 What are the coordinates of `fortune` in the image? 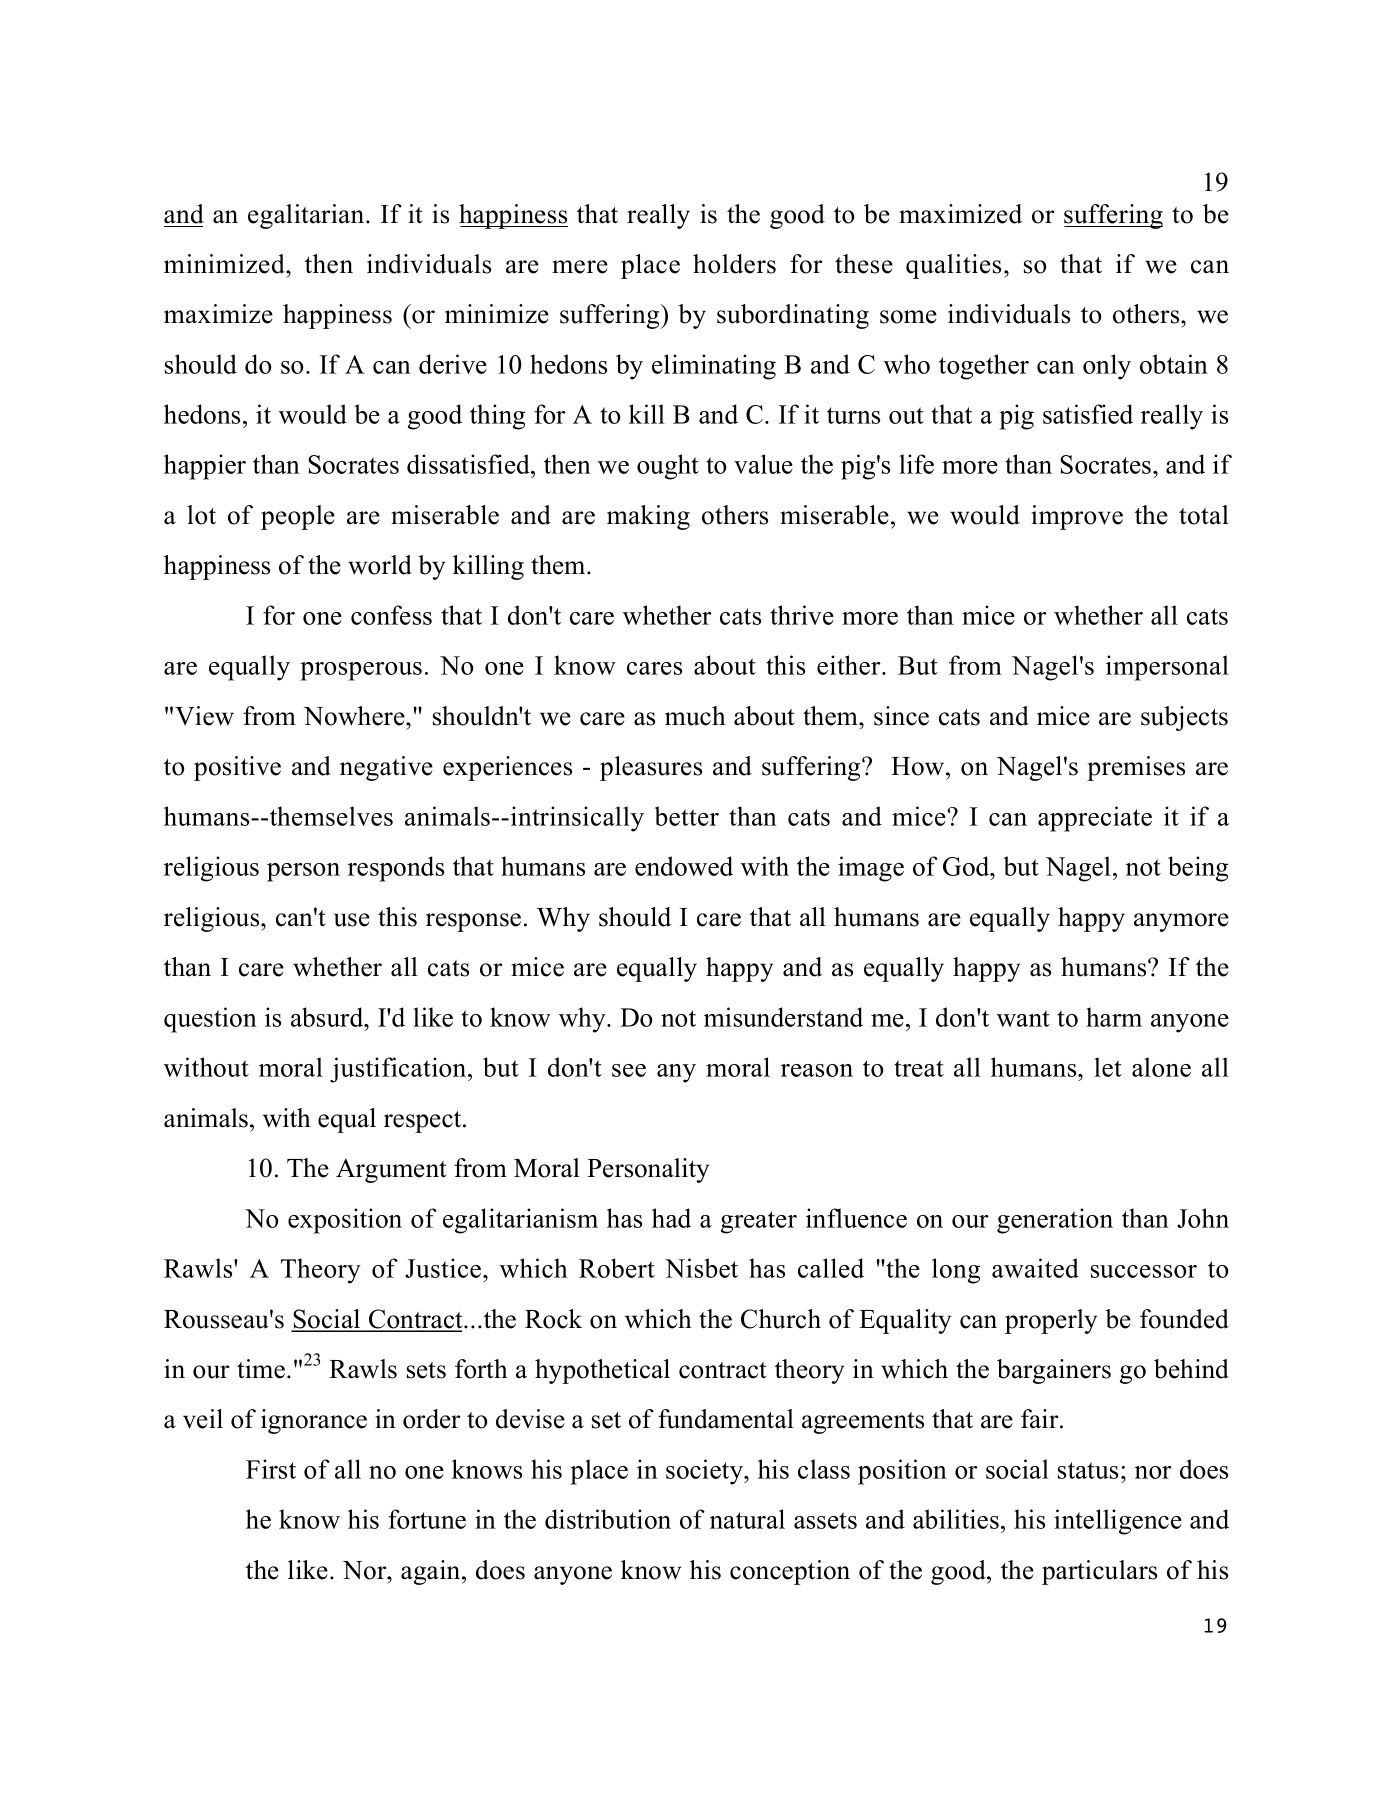 It's located at (427, 1519).
